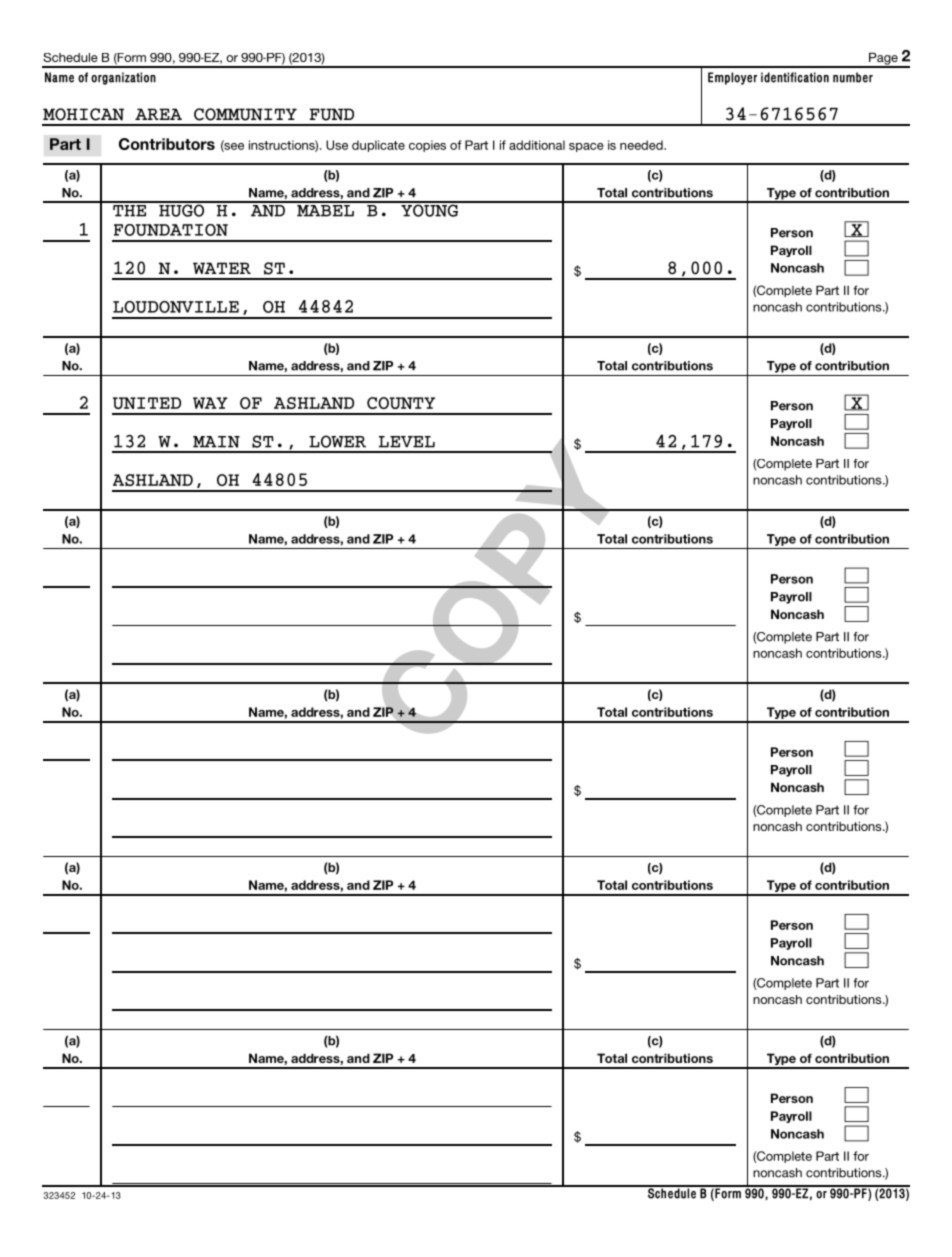  I want to click on WATER, so click(222, 268).
